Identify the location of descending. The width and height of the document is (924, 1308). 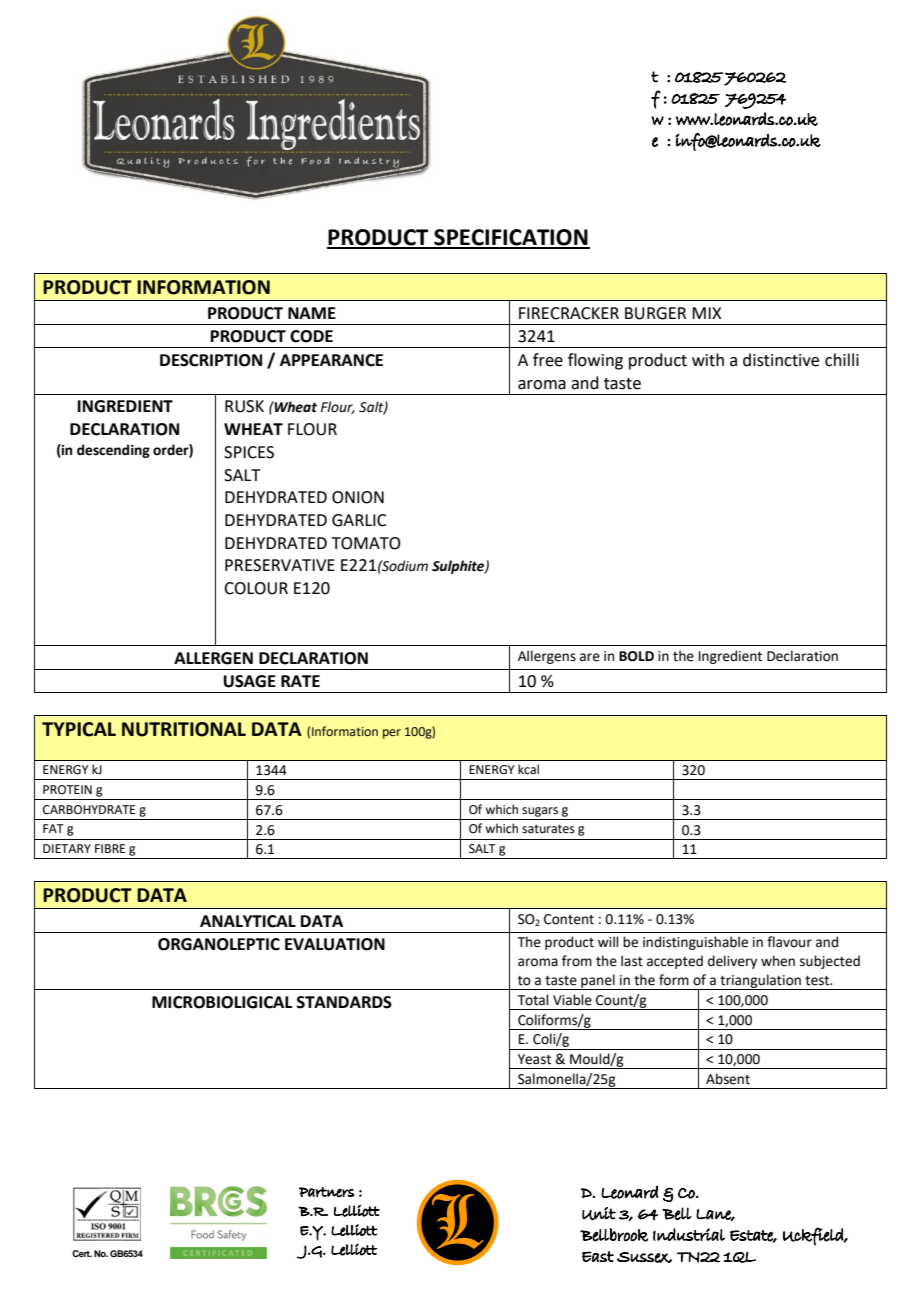
(113, 451).
